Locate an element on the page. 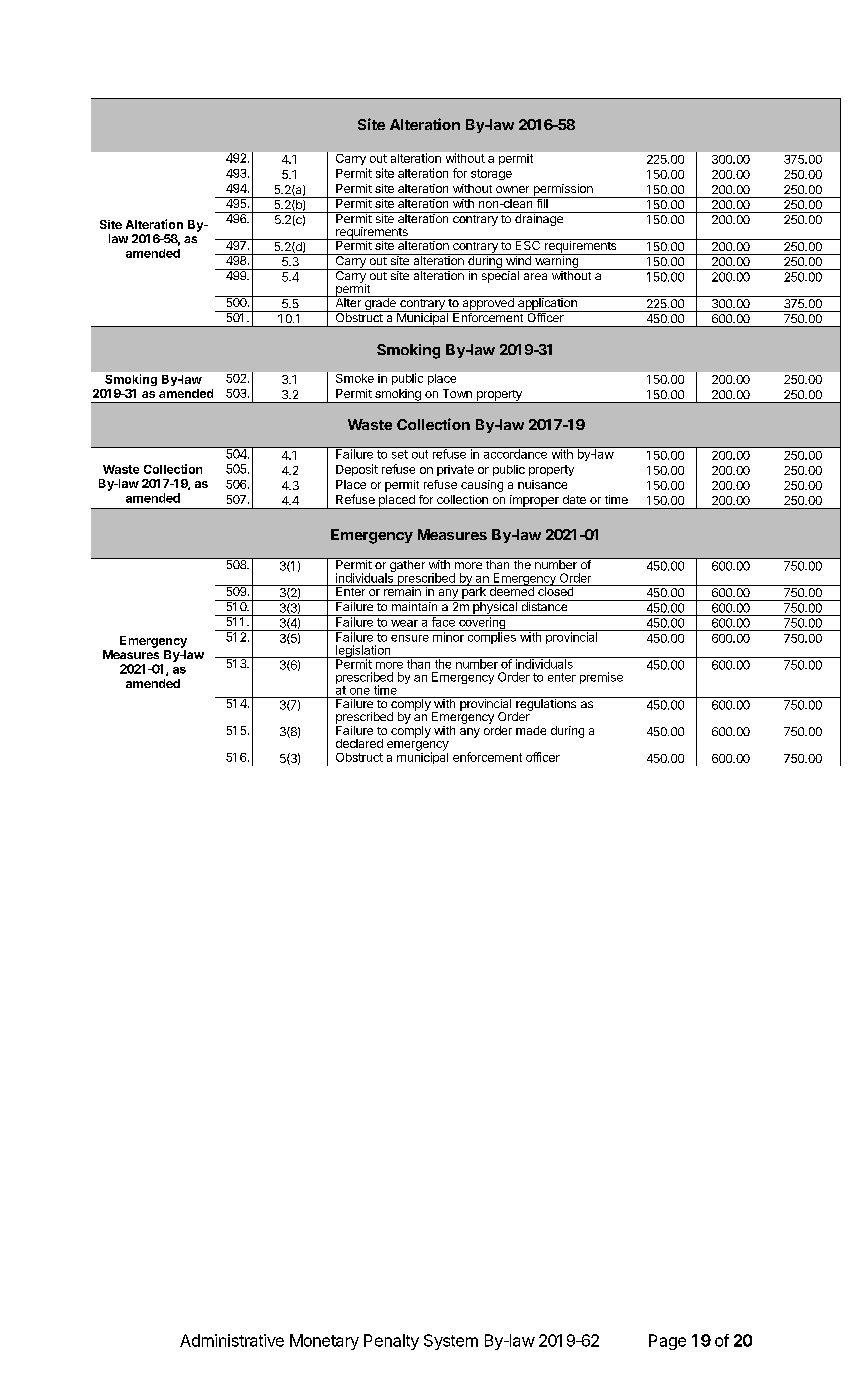  permission is located at coordinates (563, 191).
